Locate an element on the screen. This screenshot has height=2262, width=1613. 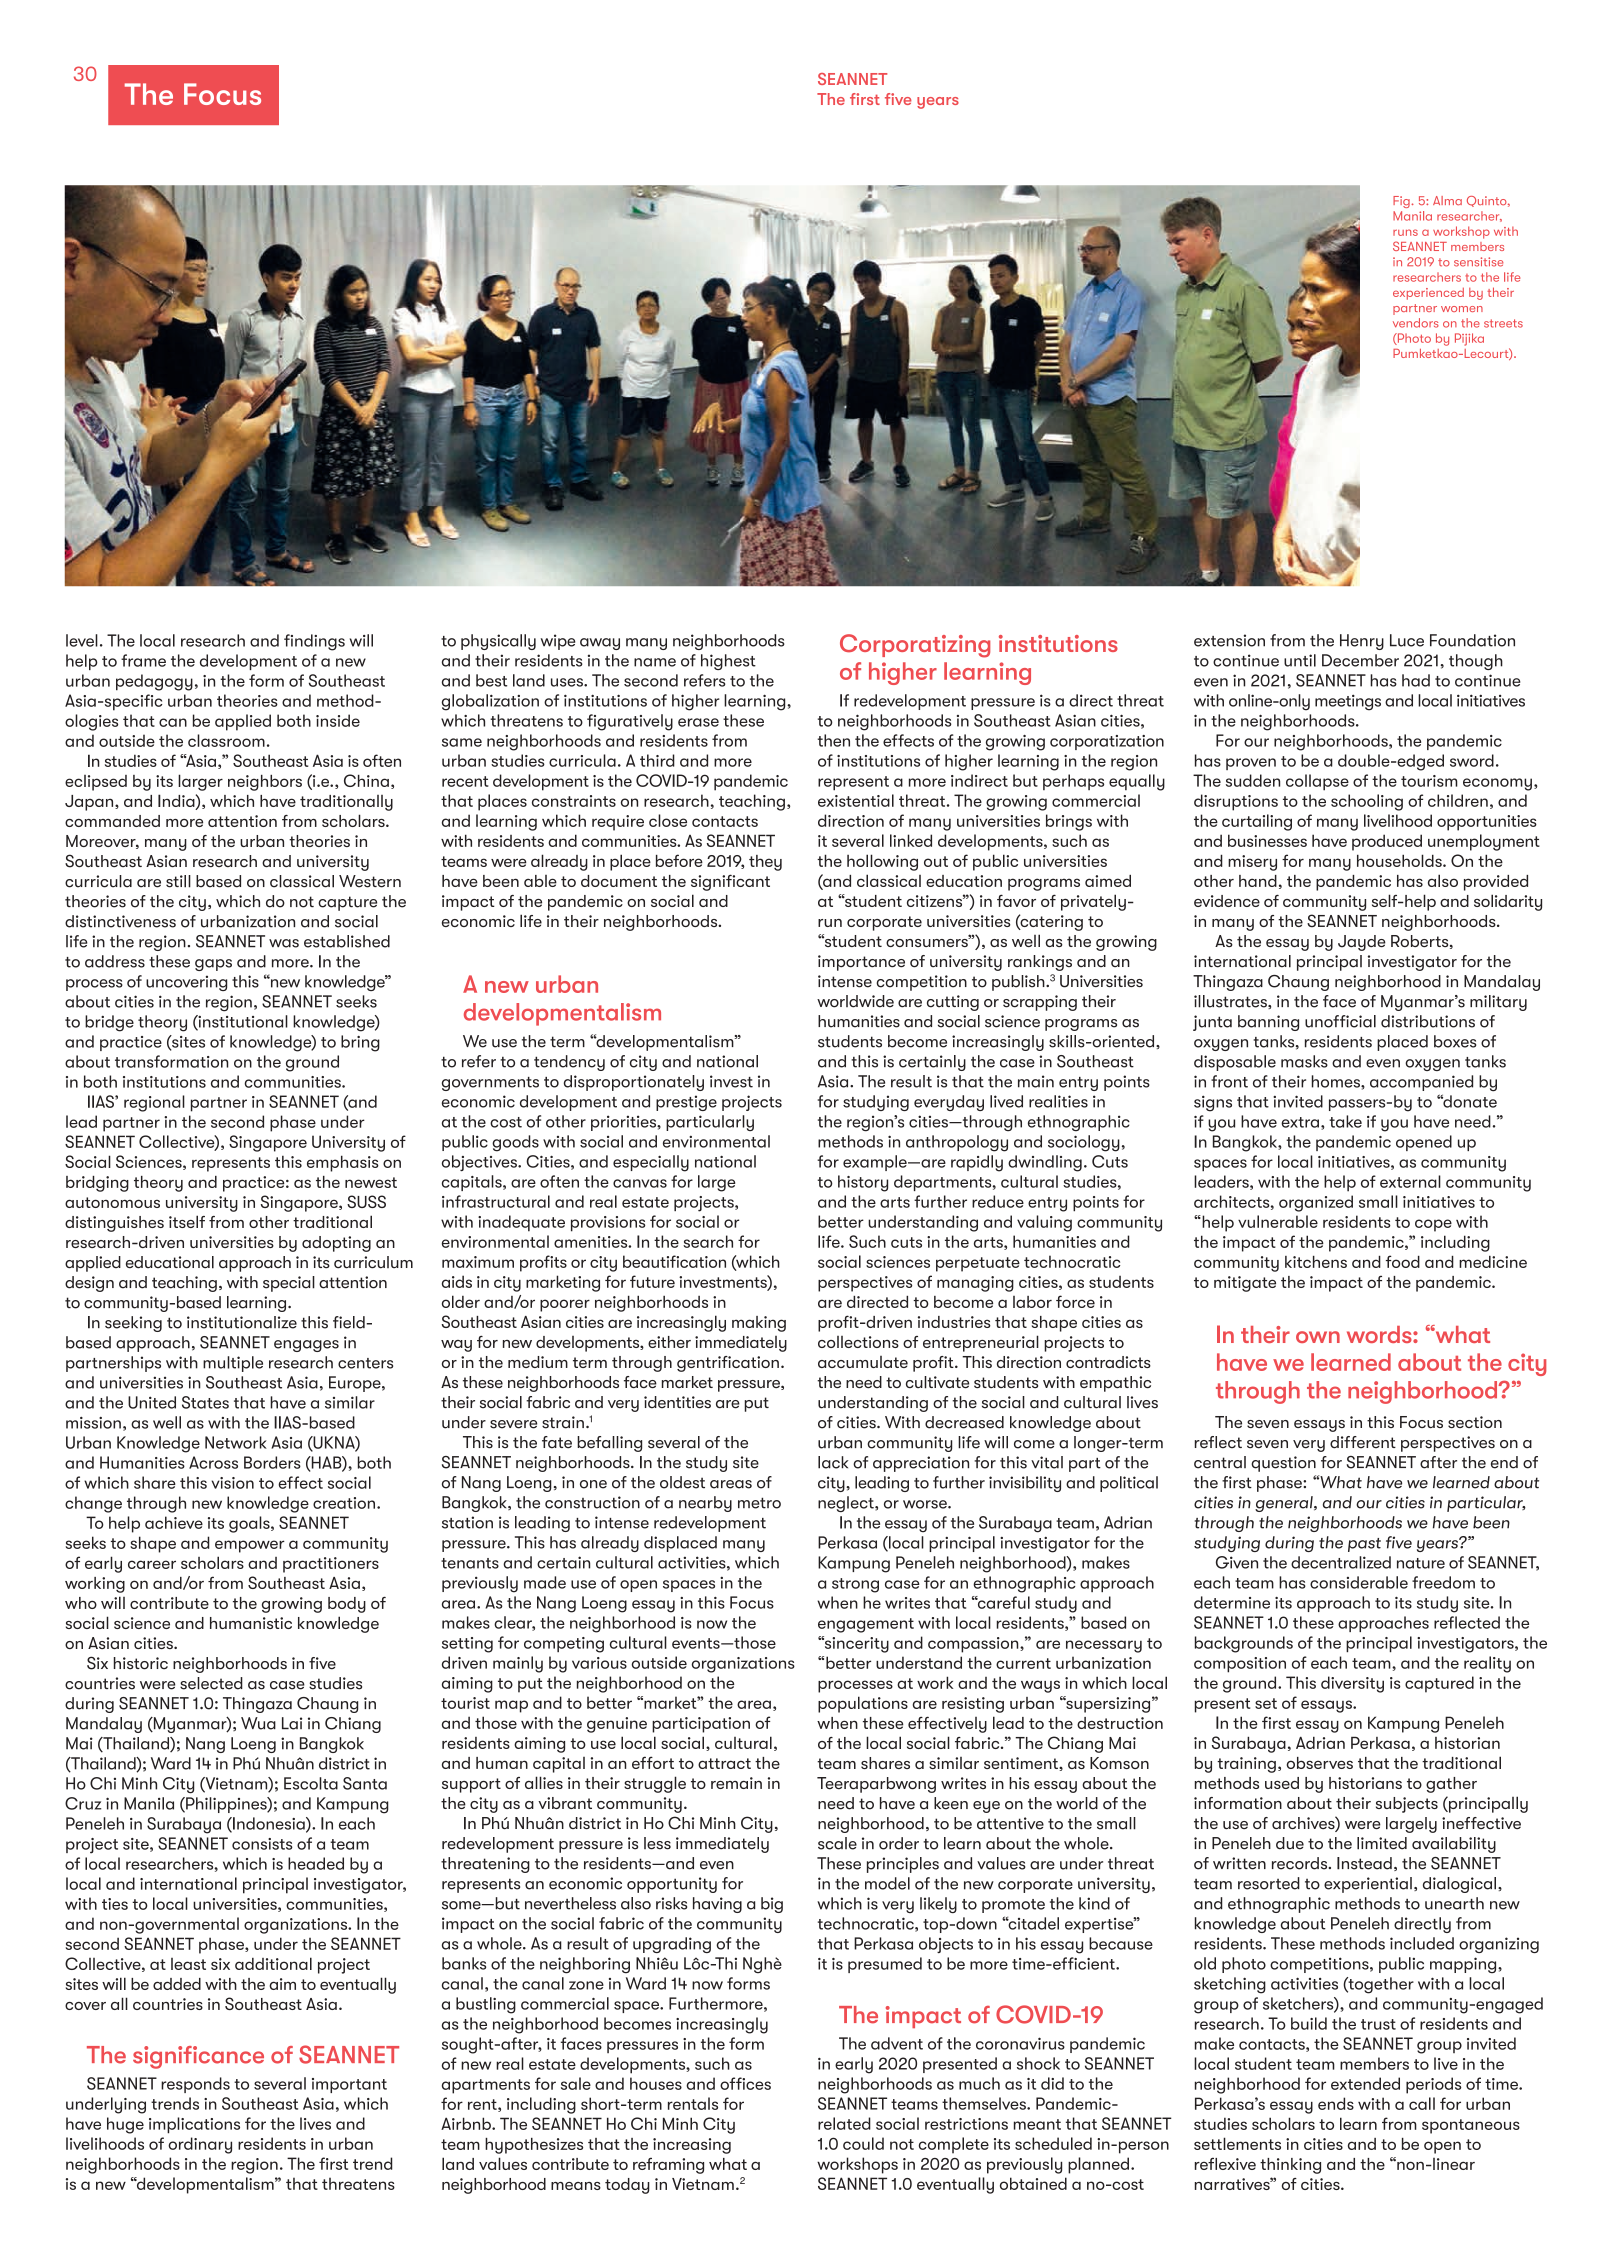
selected is located at coordinates (211, 1683).
